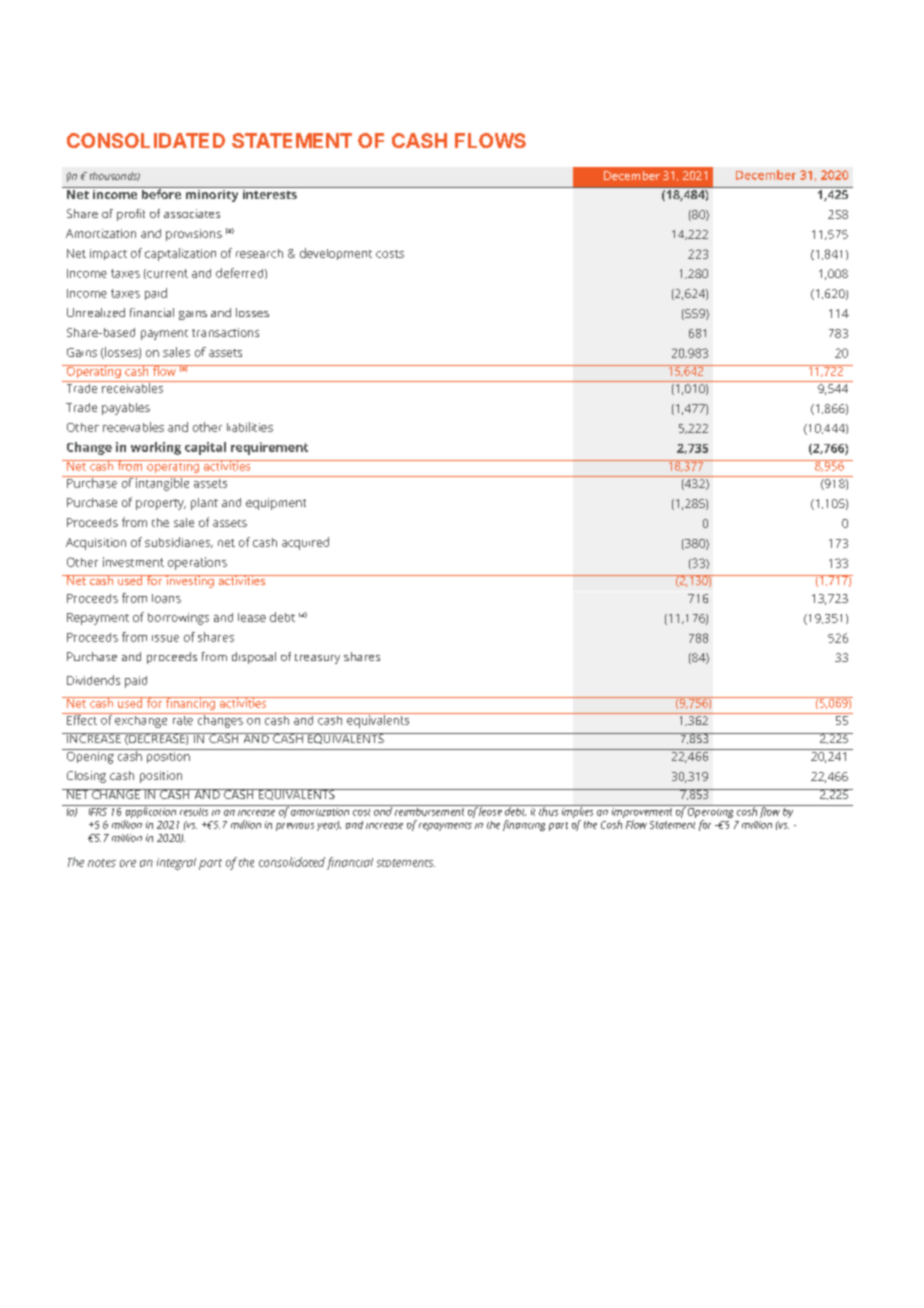 The image size is (924, 1308). Describe the element at coordinates (269, 448) in the page. I see `requirement` at that location.
